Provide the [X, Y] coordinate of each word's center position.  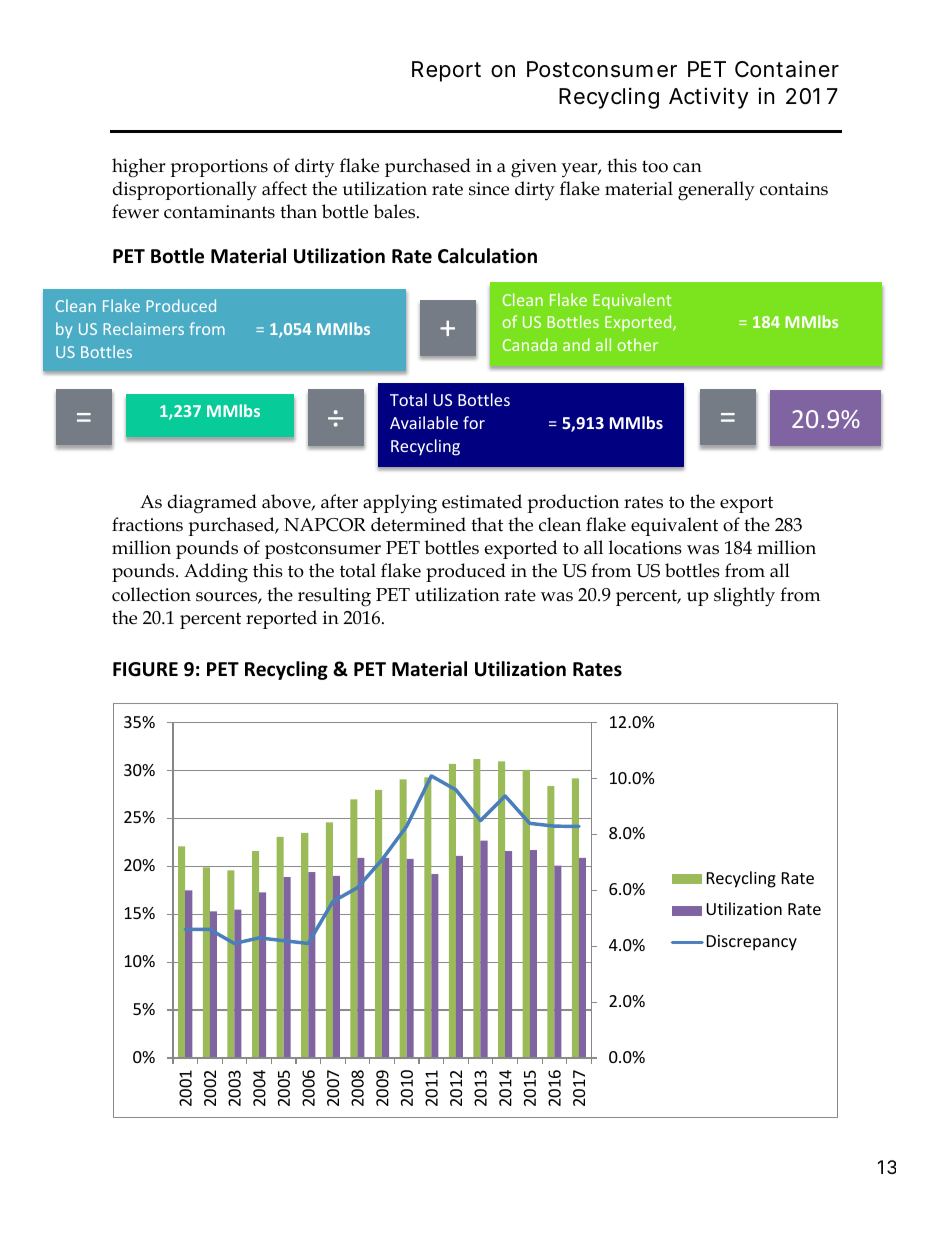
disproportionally [185, 191]
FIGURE [145, 669]
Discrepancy [752, 943]
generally [716, 191]
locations [645, 547]
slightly [744, 597]
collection [151, 594]
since [489, 189]
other [637, 344]
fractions [147, 524]
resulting [334, 597]
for [474, 422]
